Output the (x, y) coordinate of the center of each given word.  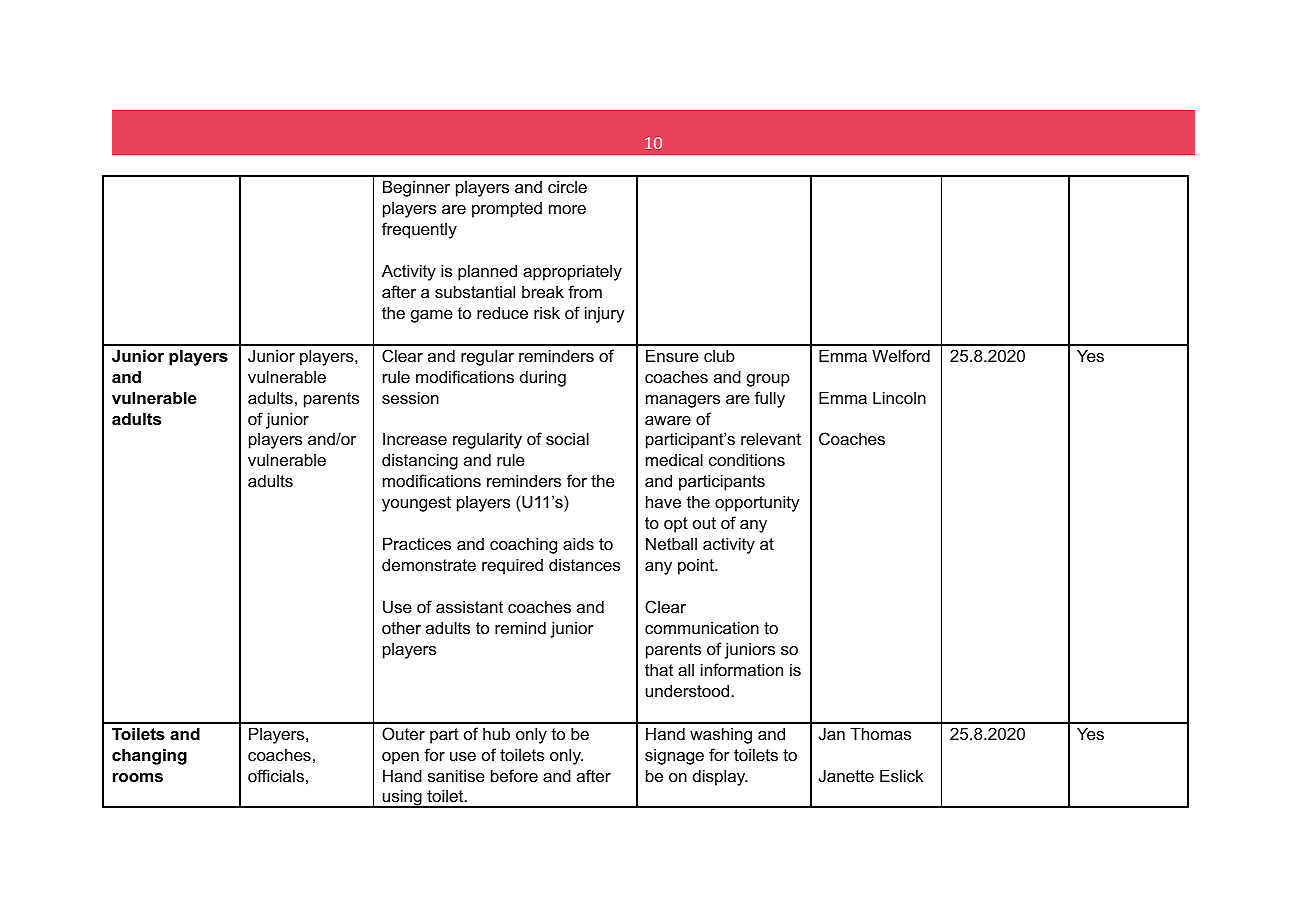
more (567, 209)
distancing (420, 461)
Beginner (416, 188)
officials (276, 775)
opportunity (757, 503)
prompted (507, 210)
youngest (416, 504)
